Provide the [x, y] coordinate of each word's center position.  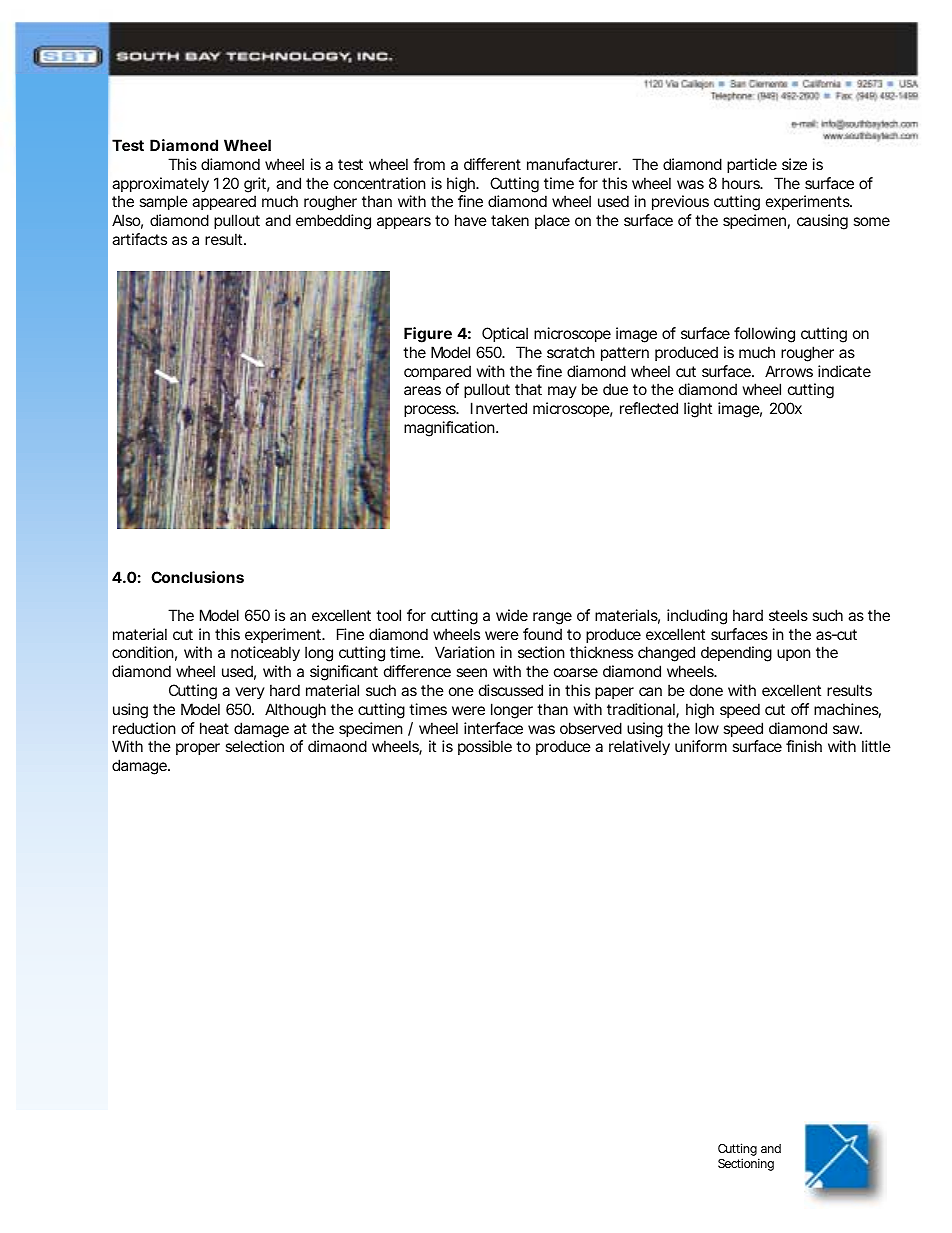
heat [214, 728]
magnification [450, 429]
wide [512, 615]
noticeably [265, 653]
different [492, 164]
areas [422, 390]
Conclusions [197, 577]
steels [788, 615]
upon [794, 655]
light [698, 410]
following [764, 335]
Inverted [499, 408]
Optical [505, 334]
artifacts [139, 239]
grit [257, 185]
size [794, 164]
